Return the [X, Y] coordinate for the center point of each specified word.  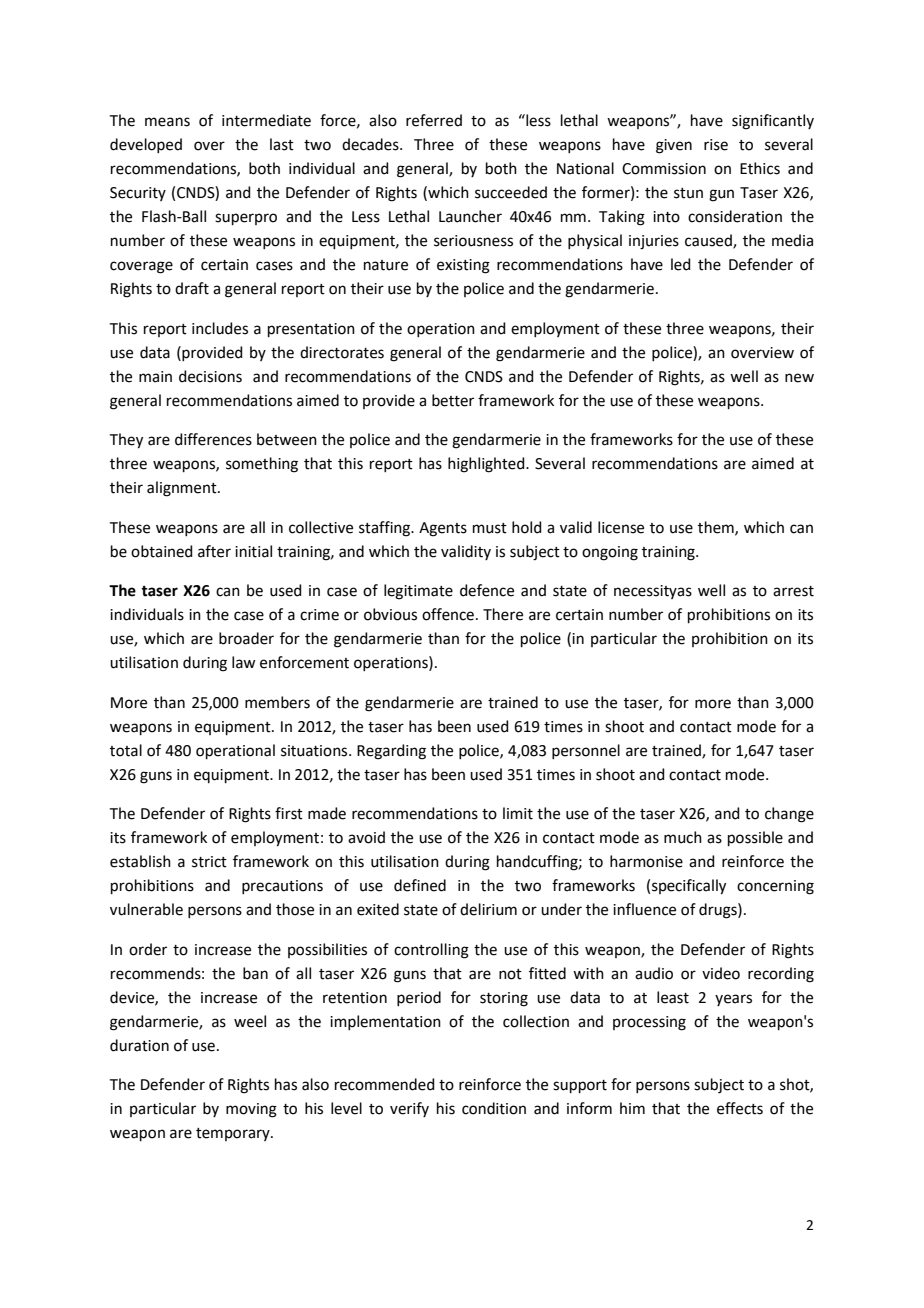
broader [246, 638]
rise [716, 145]
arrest [793, 591]
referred [434, 120]
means [167, 122]
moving [251, 1110]
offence [448, 614]
